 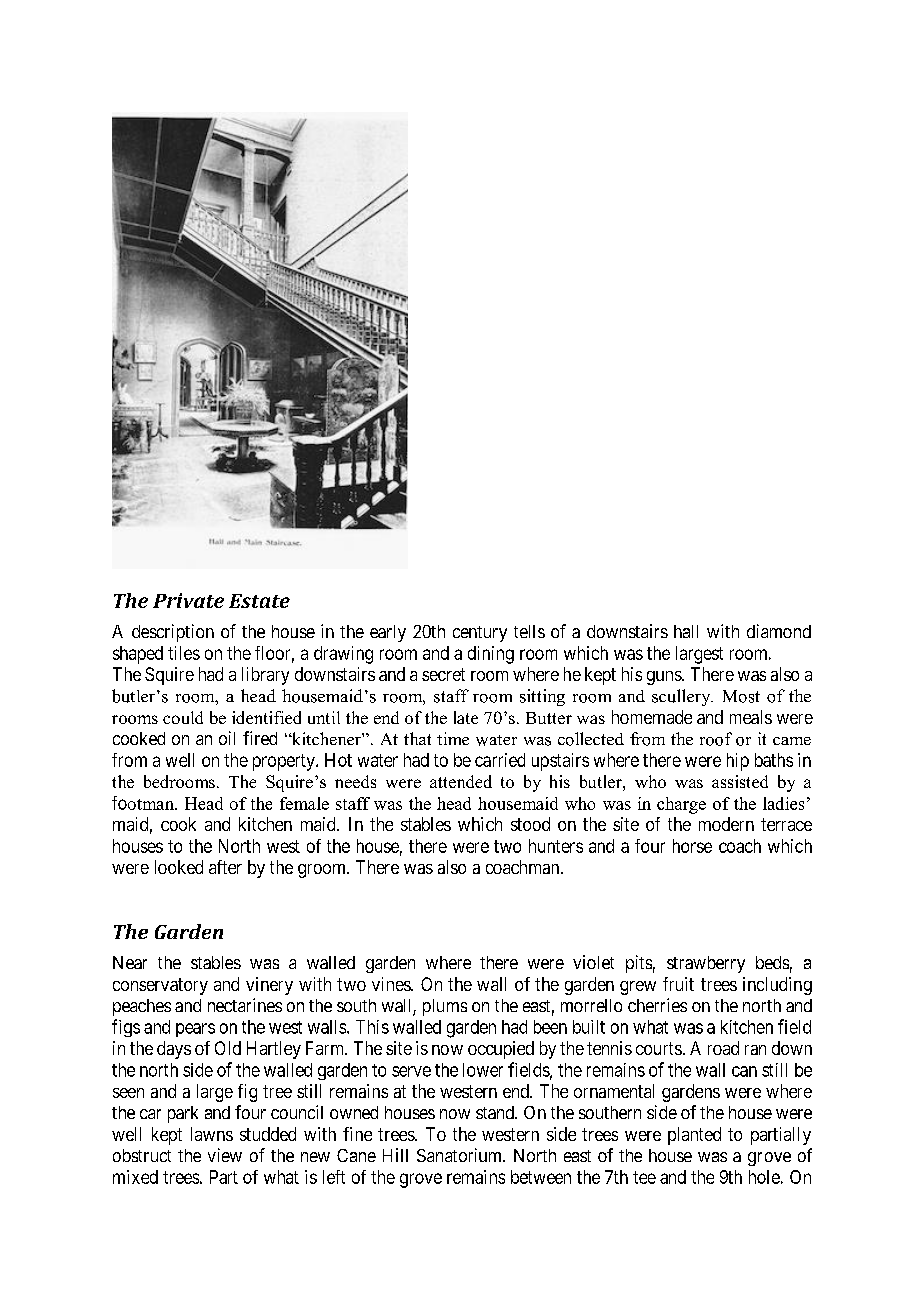 I want to click on Private, so click(x=188, y=600).
